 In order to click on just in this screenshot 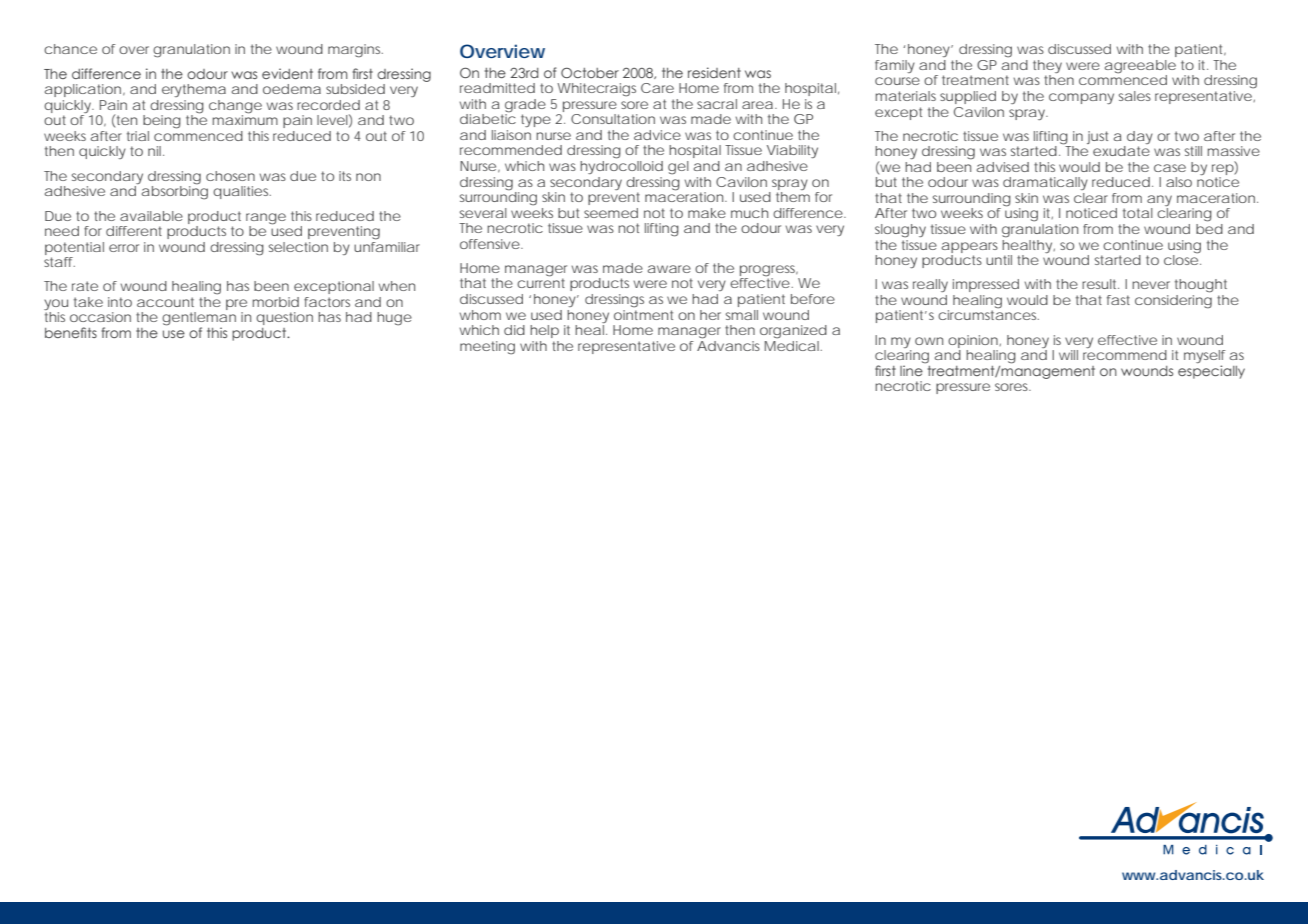, I will do `click(1097, 137)`.
